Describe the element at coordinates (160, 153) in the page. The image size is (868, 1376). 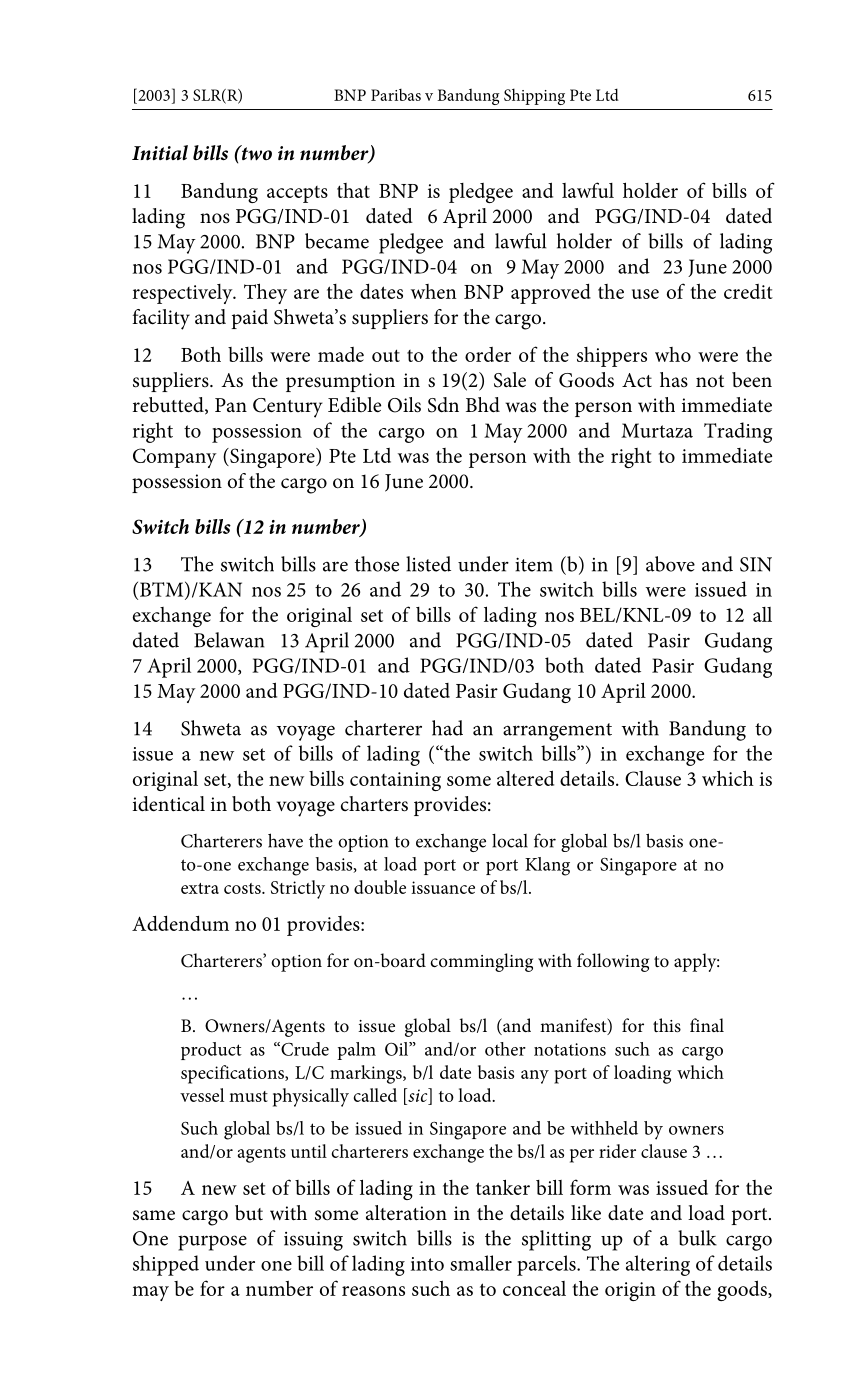
I see `Initial` at that location.
